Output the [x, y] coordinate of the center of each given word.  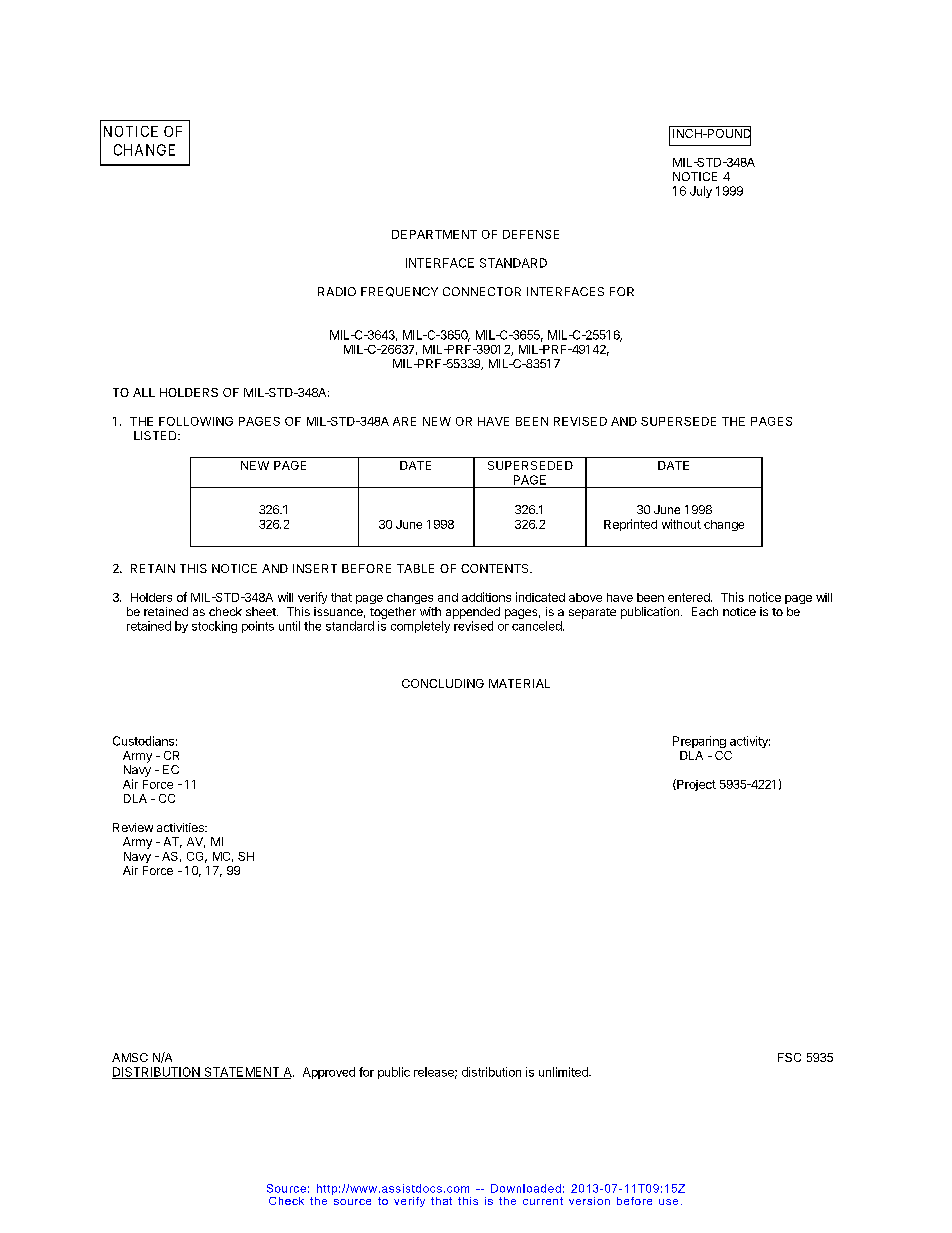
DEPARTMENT [434, 234]
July [701, 192]
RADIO [337, 291]
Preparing [699, 742]
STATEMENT [242, 1073]
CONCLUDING [443, 683]
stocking [214, 627]
